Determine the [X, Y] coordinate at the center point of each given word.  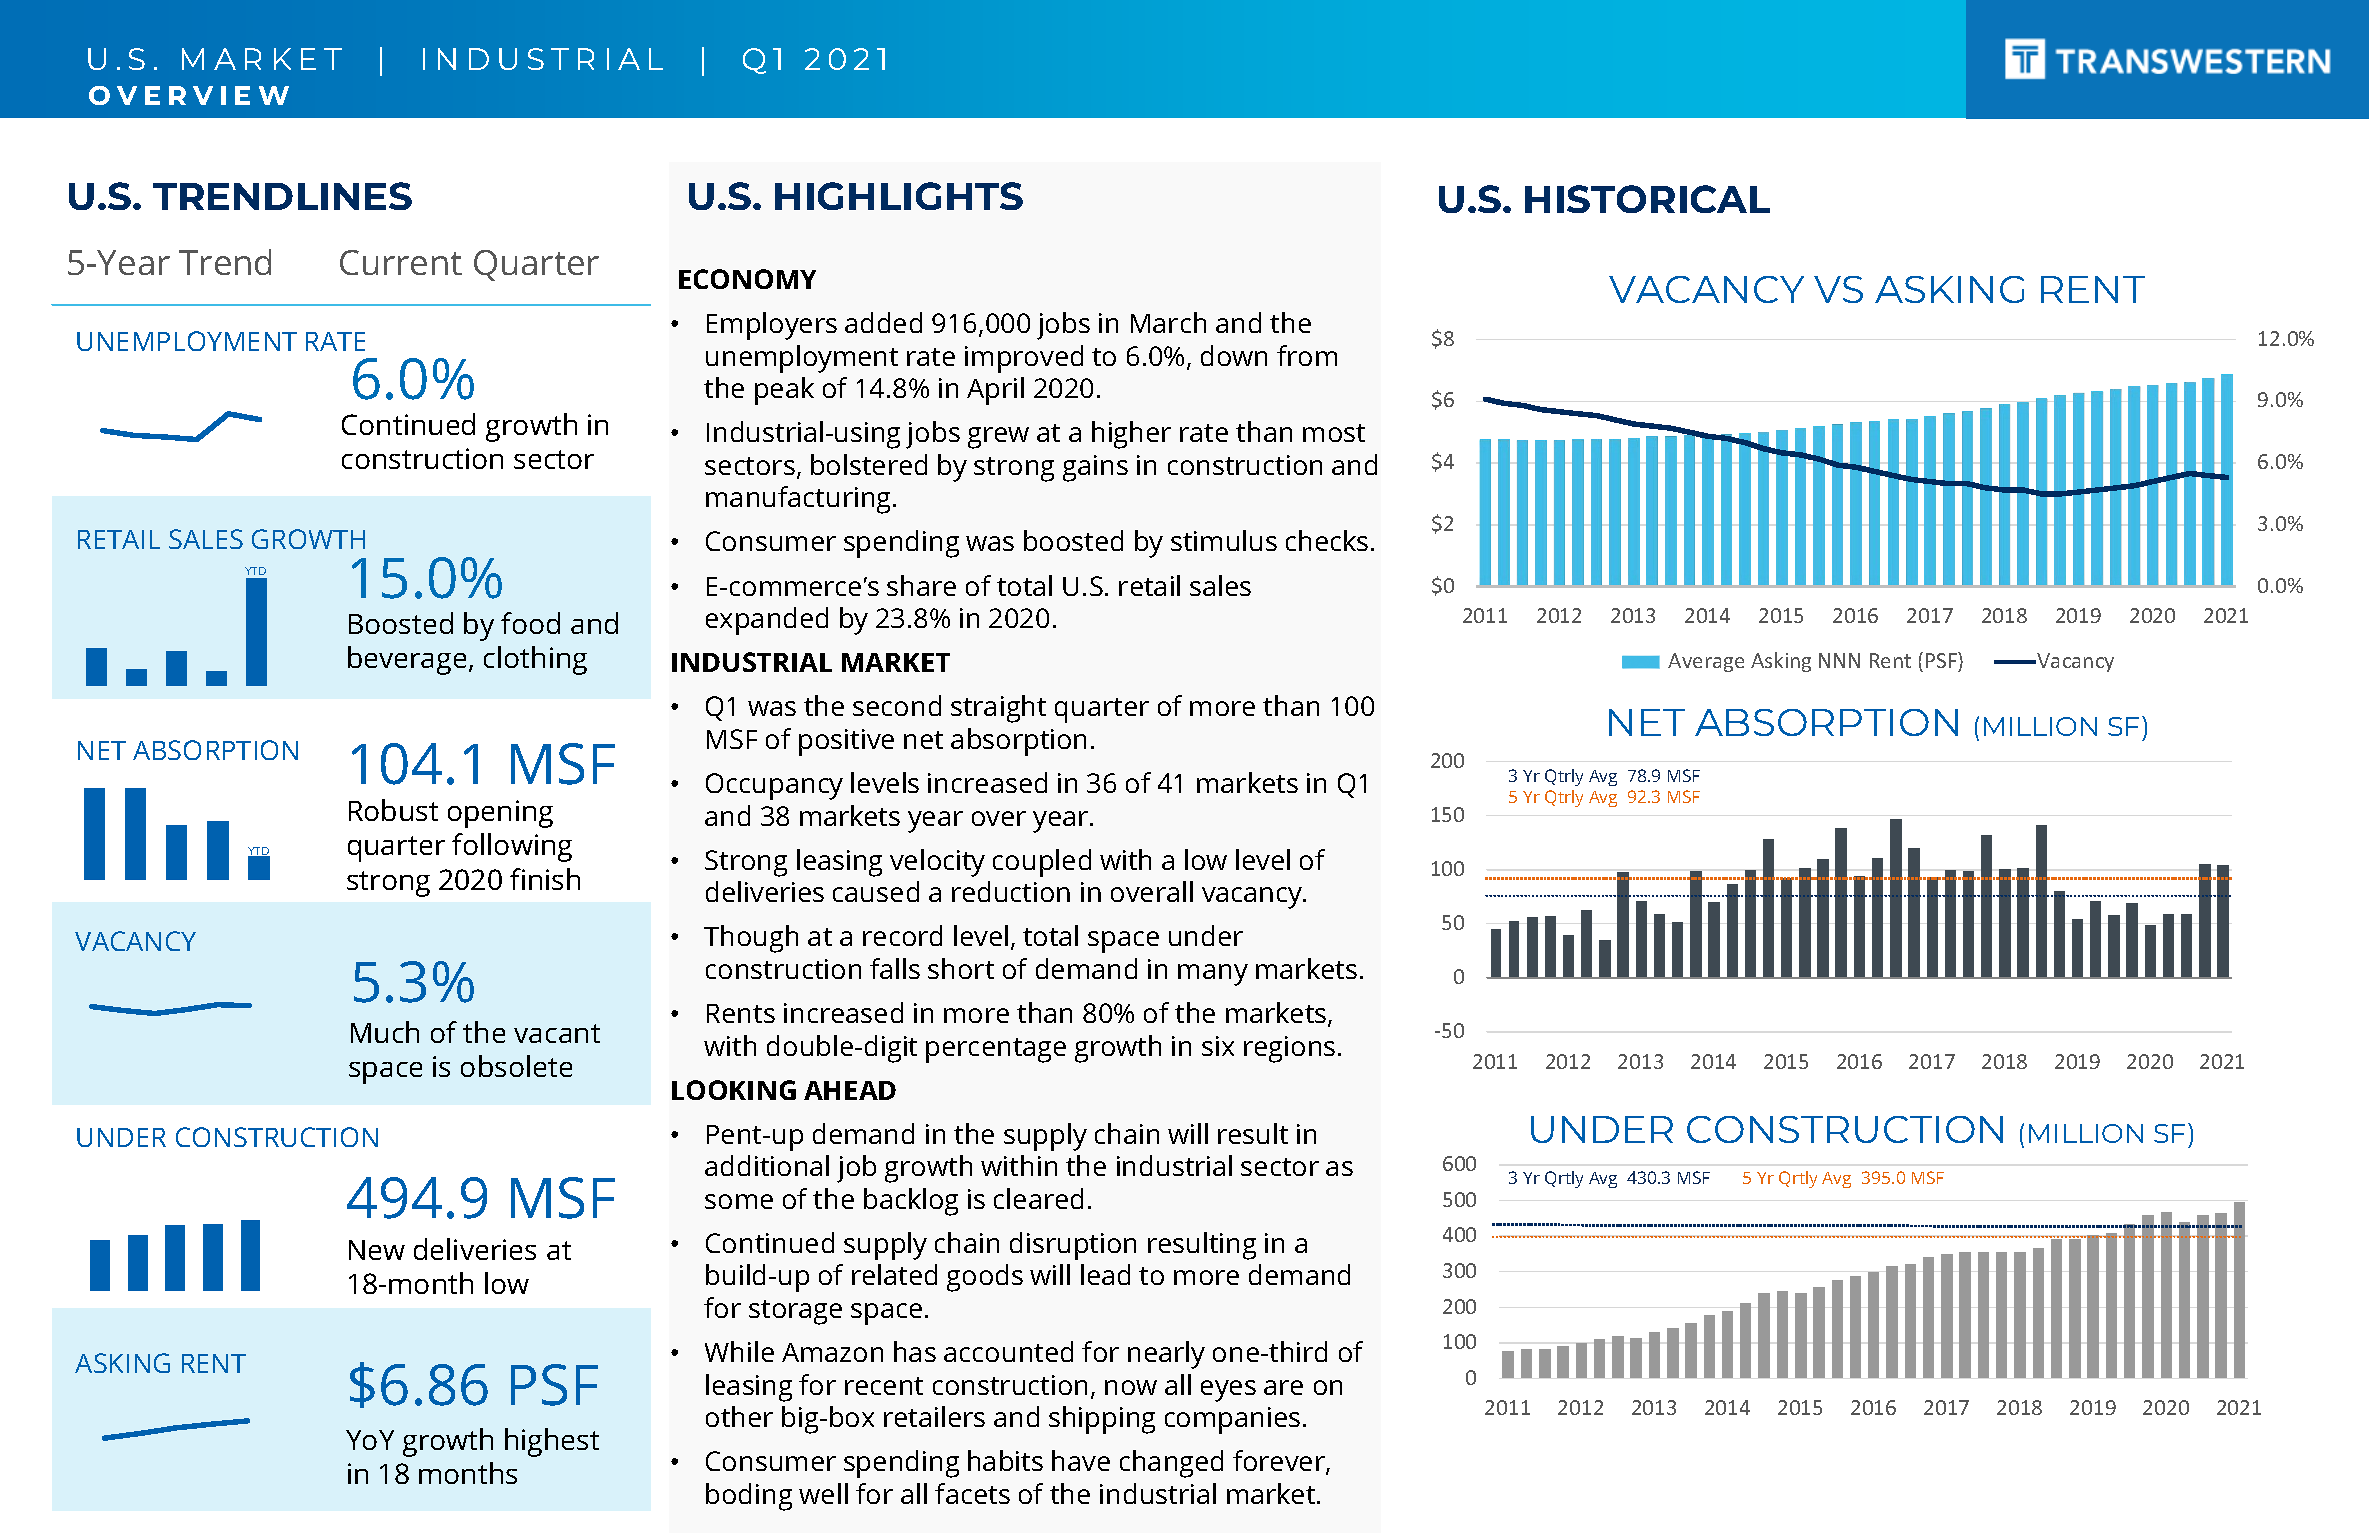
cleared [1038, 1198]
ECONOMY [747, 279]
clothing [535, 660]
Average [1706, 662]
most [1334, 433]
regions [1289, 1049]
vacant [557, 1033]
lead [1105, 1274]
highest [552, 1442]
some [739, 1201]
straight [998, 709]
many [1213, 975]
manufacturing [800, 500]
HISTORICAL [1647, 199]
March [1168, 322]
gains [1095, 468]
